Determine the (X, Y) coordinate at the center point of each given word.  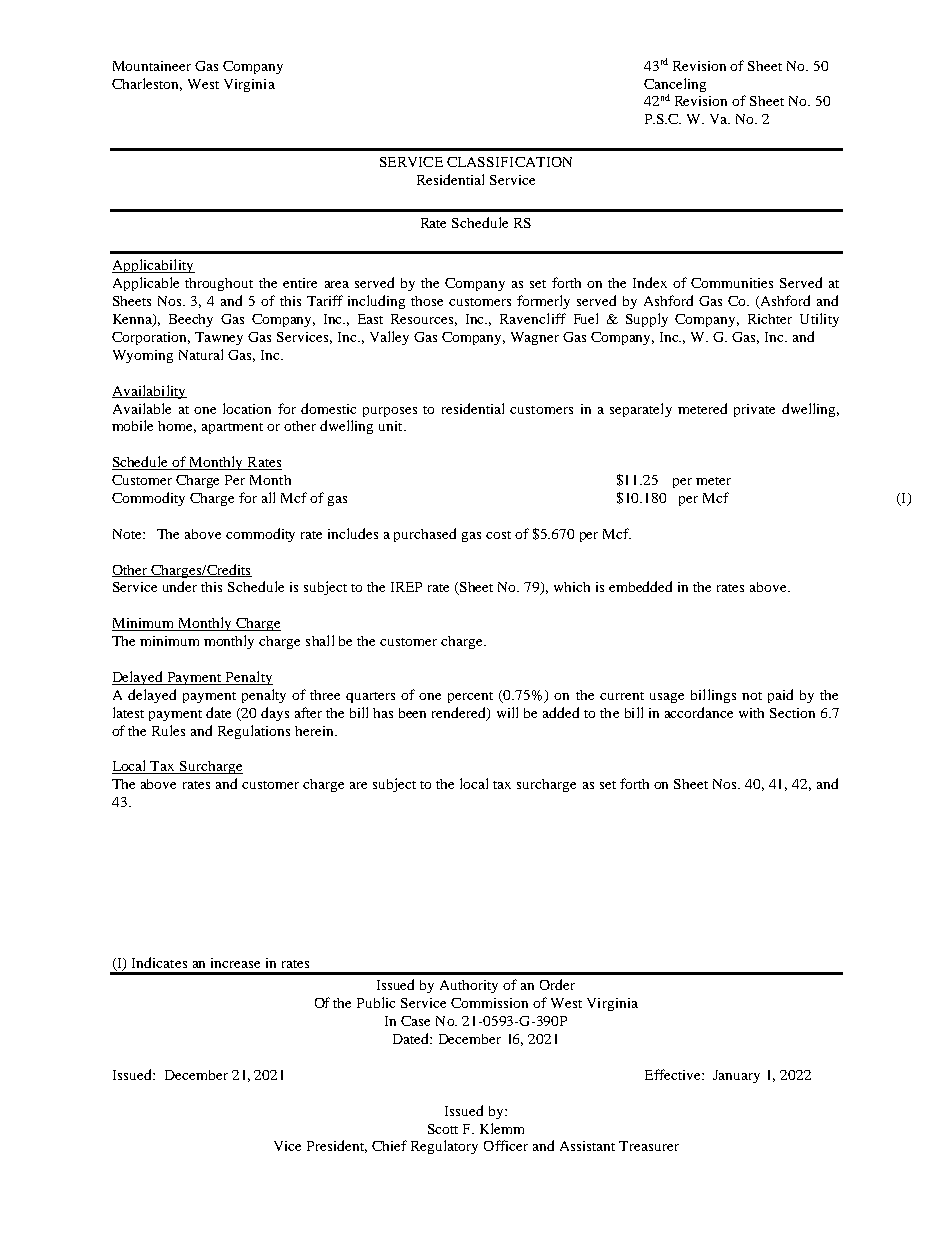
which (572, 587)
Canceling (675, 85)
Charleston (147, 84)
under (180, 586)
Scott (443, 1129)
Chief (389, 1145)
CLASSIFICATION (509, 162)
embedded (640, 586)
